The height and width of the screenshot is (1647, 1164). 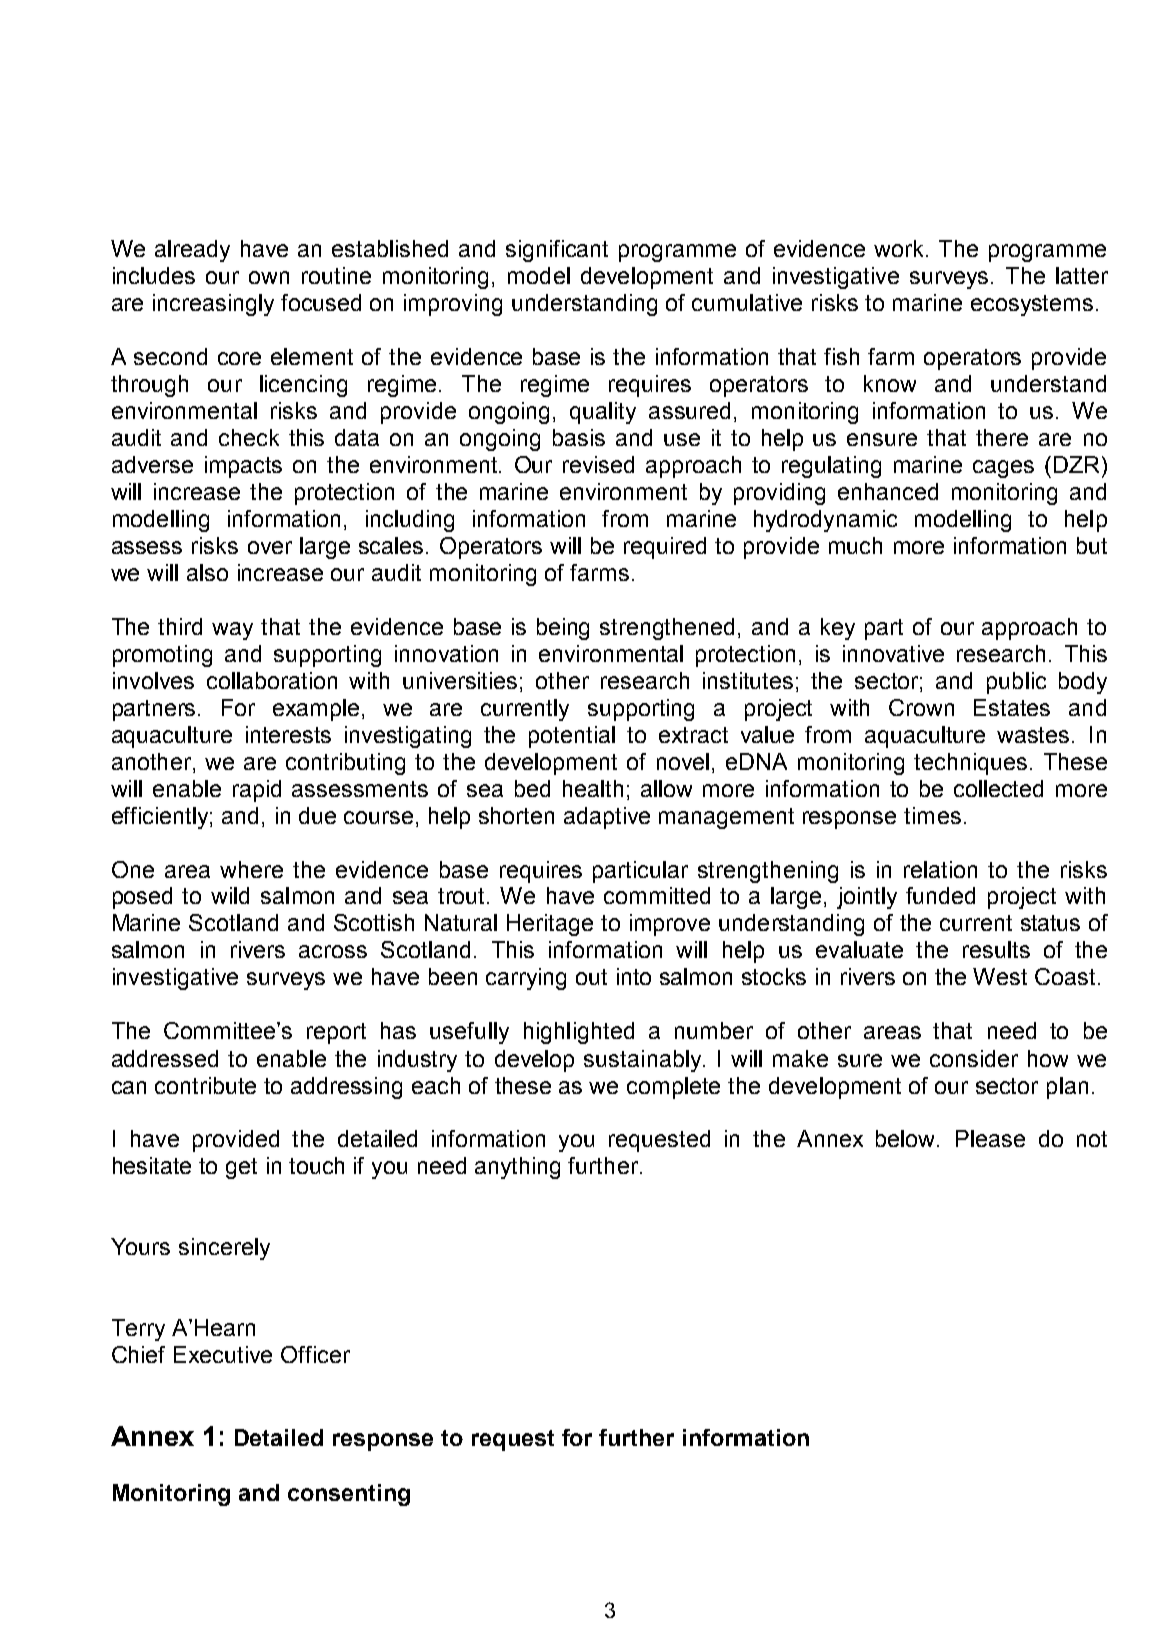 What do you see at coordinates (1032, 305) in the screenshot?
I see `ecosystems` at bounding box center [1032, 305].
